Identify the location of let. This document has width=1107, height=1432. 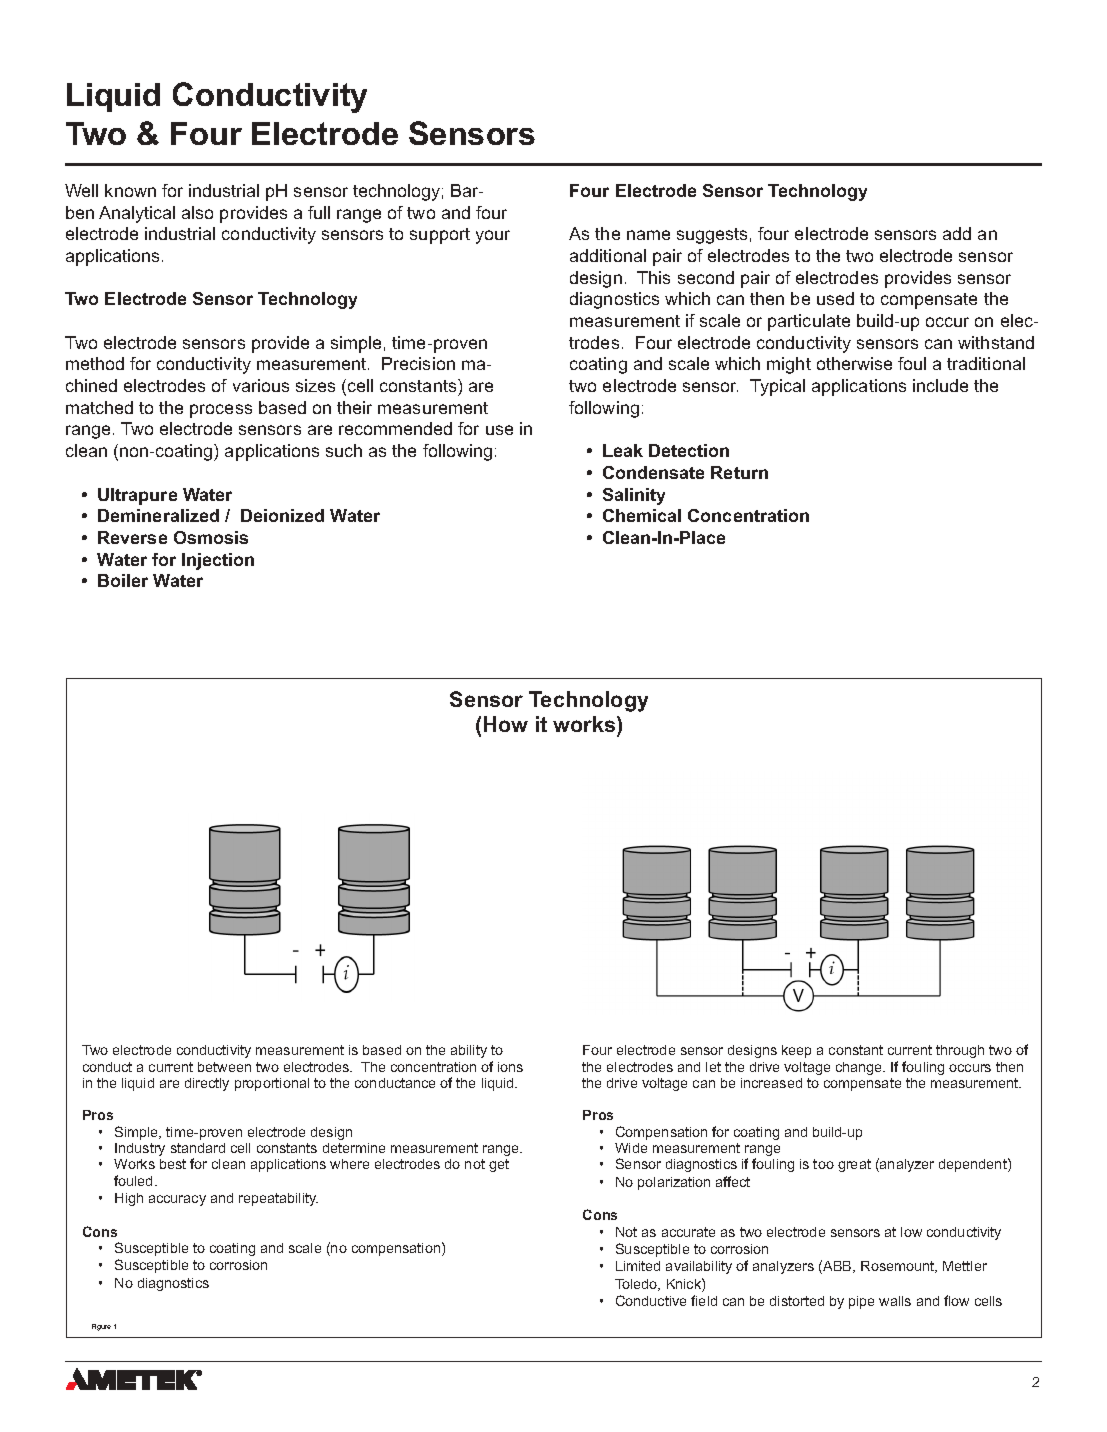
(713, 1067).
